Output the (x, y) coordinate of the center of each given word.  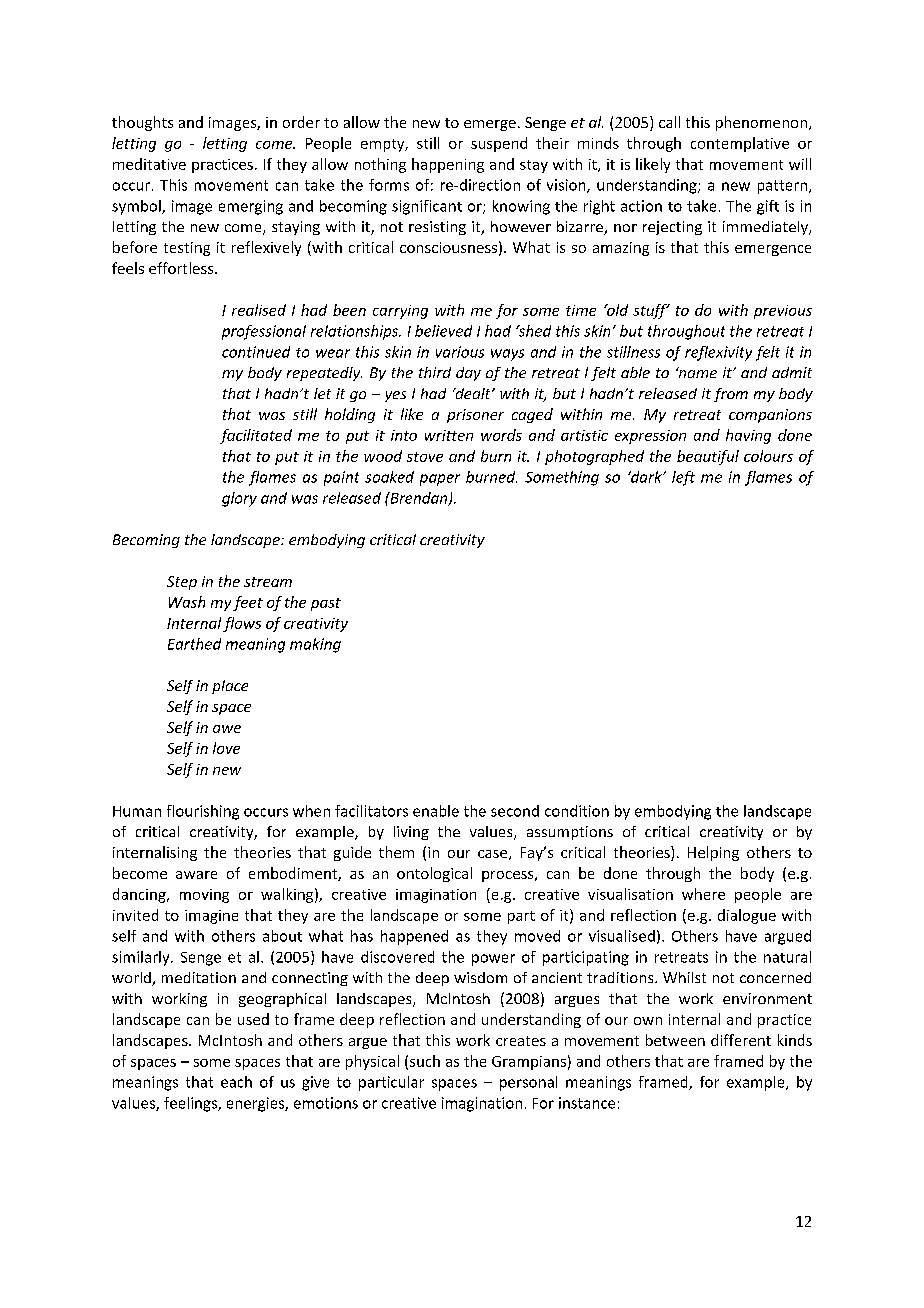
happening (448, 165)
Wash (187, 602)
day (468, 374)
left (683, 478)
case (494, 855)
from (731, 395)
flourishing (203, 812)
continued (256, 352)
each (236, 1082)
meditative (149, 164)
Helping (713, 853)
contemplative (740, 144)
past (326, 604)
